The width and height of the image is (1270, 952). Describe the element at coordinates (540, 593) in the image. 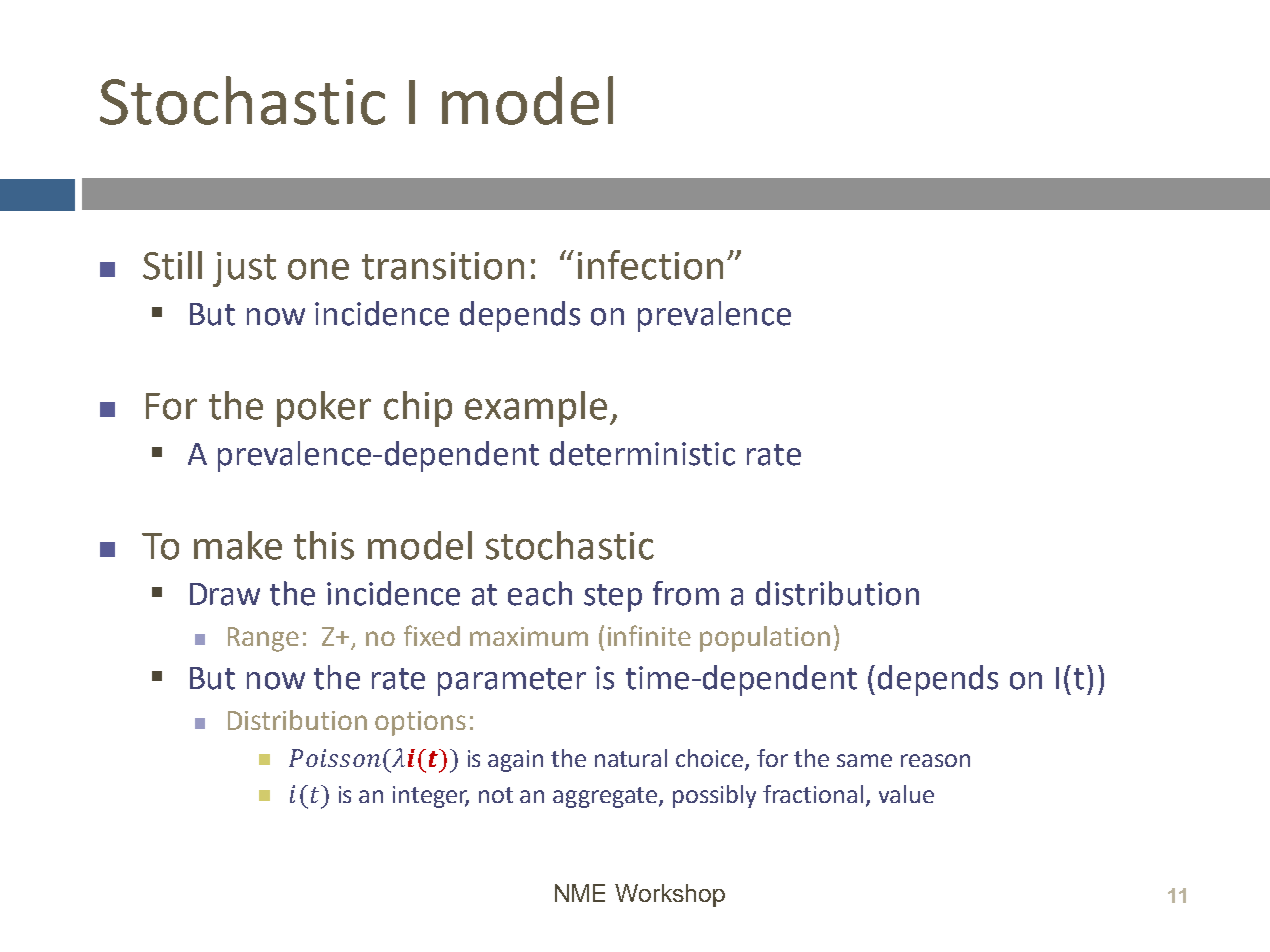

I see `each` at that location.
